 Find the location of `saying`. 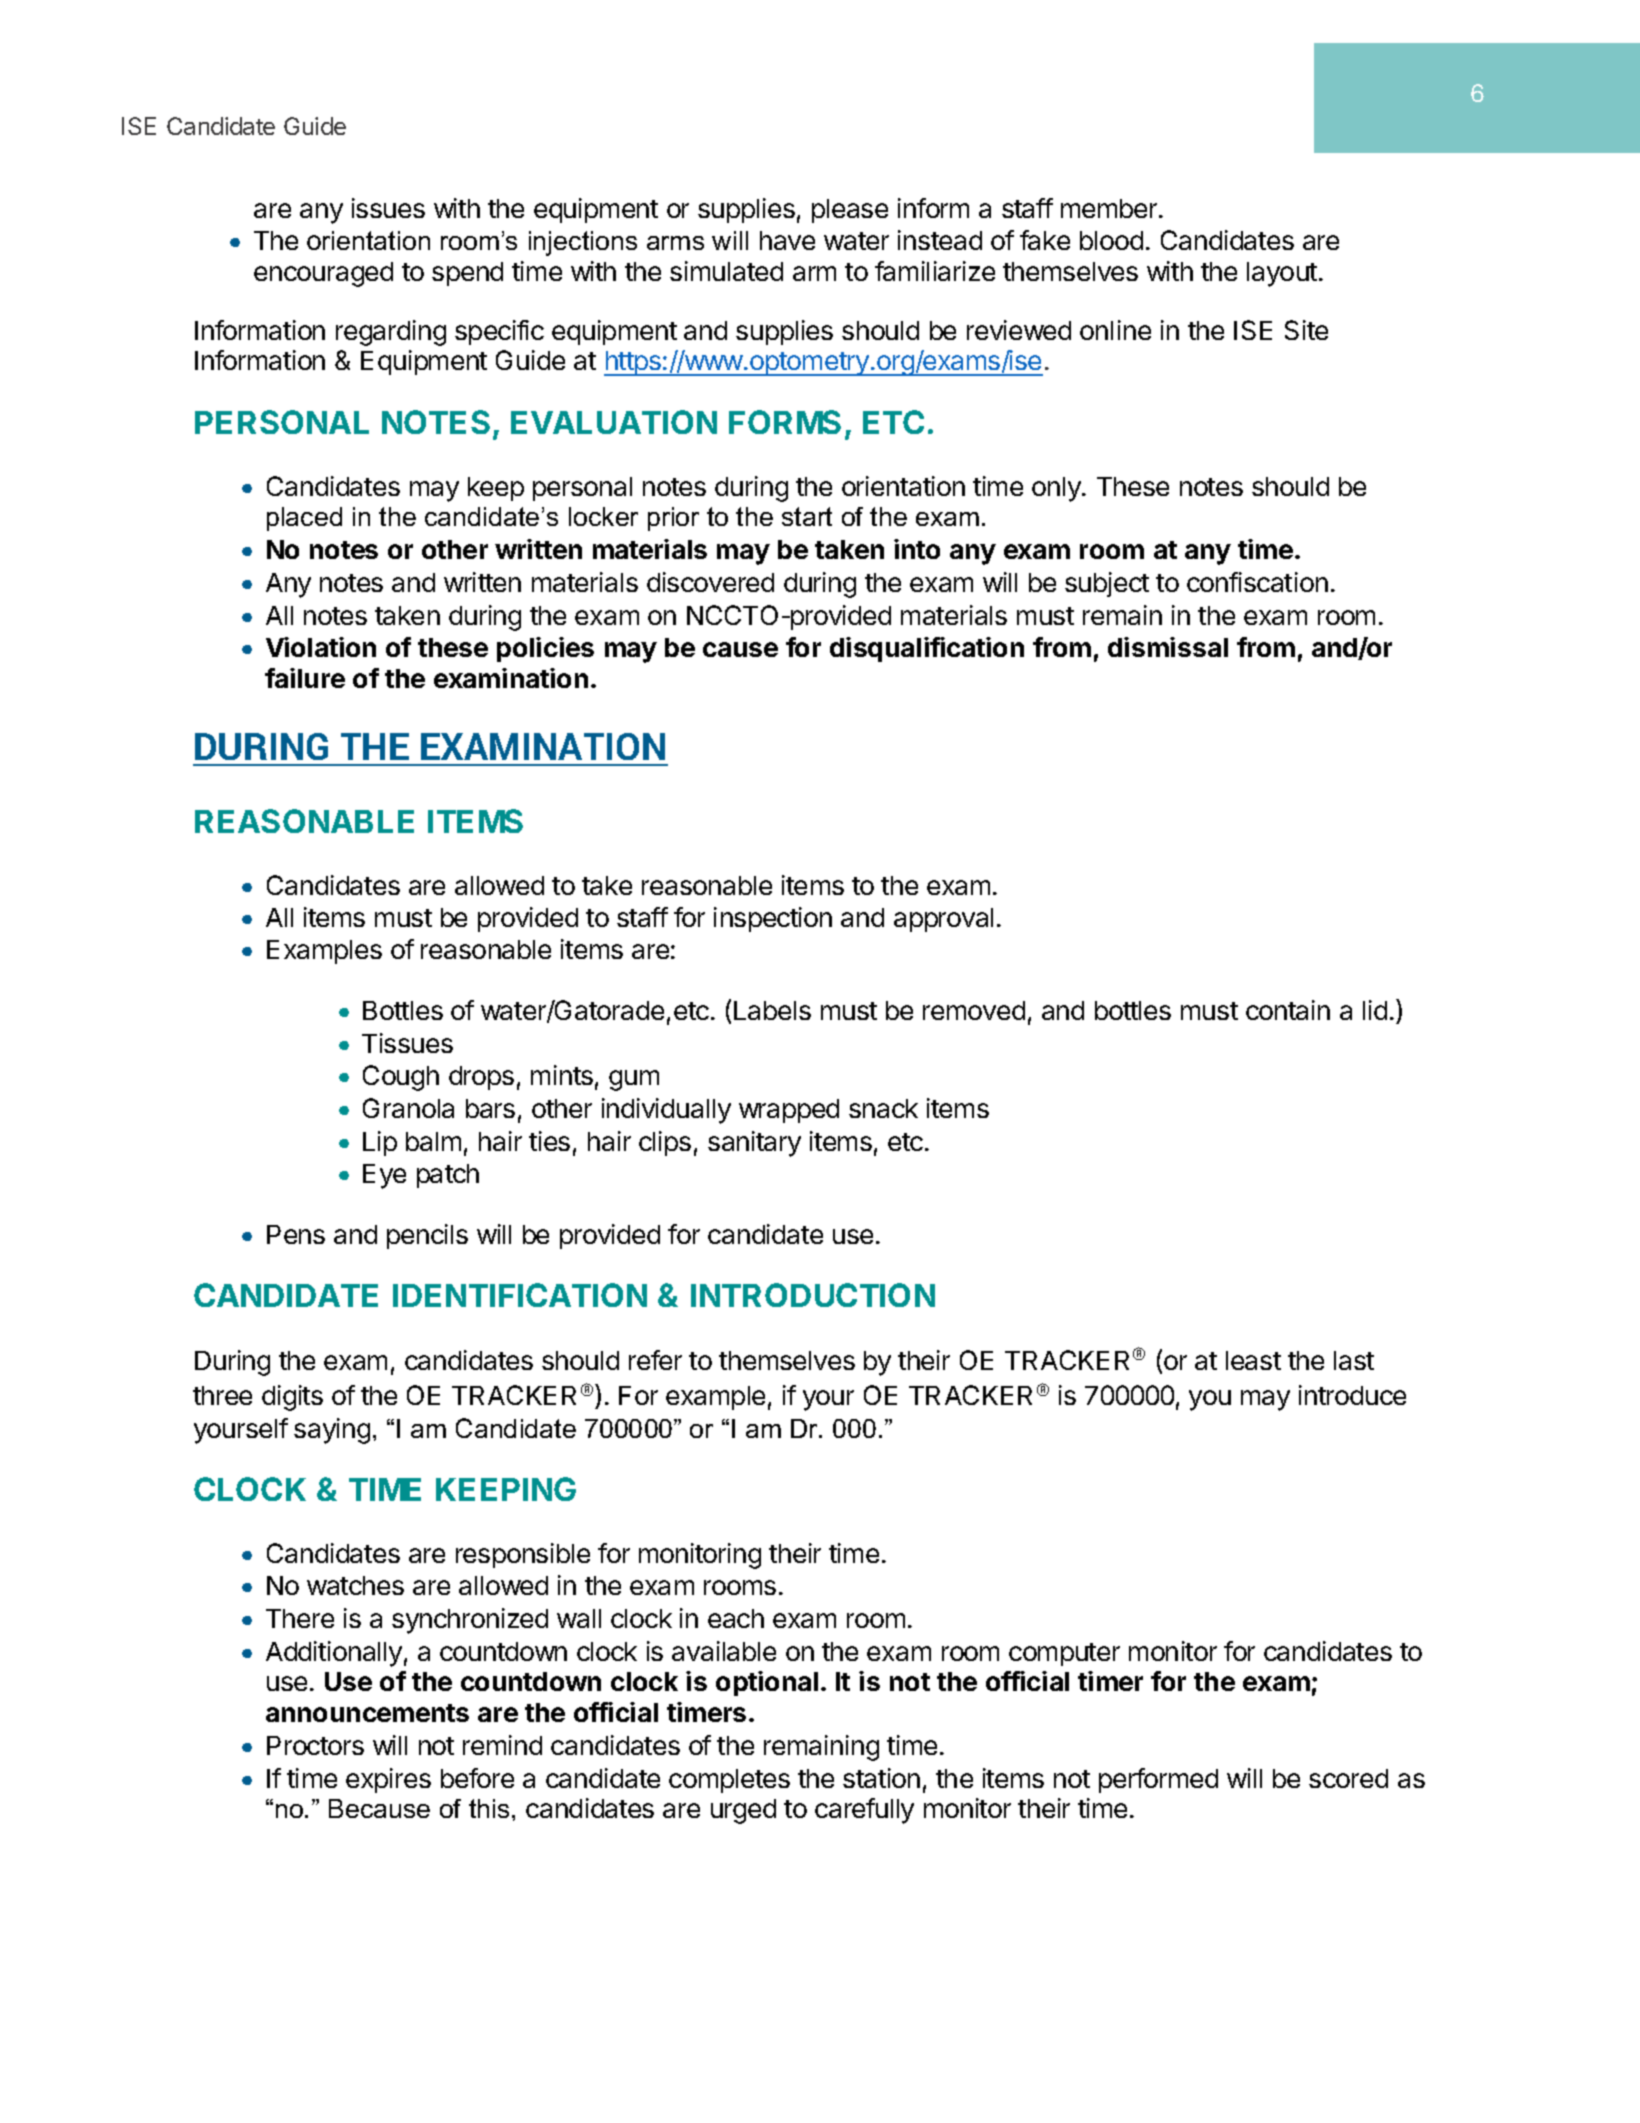

saying is located at coordinates (332, 1431).
